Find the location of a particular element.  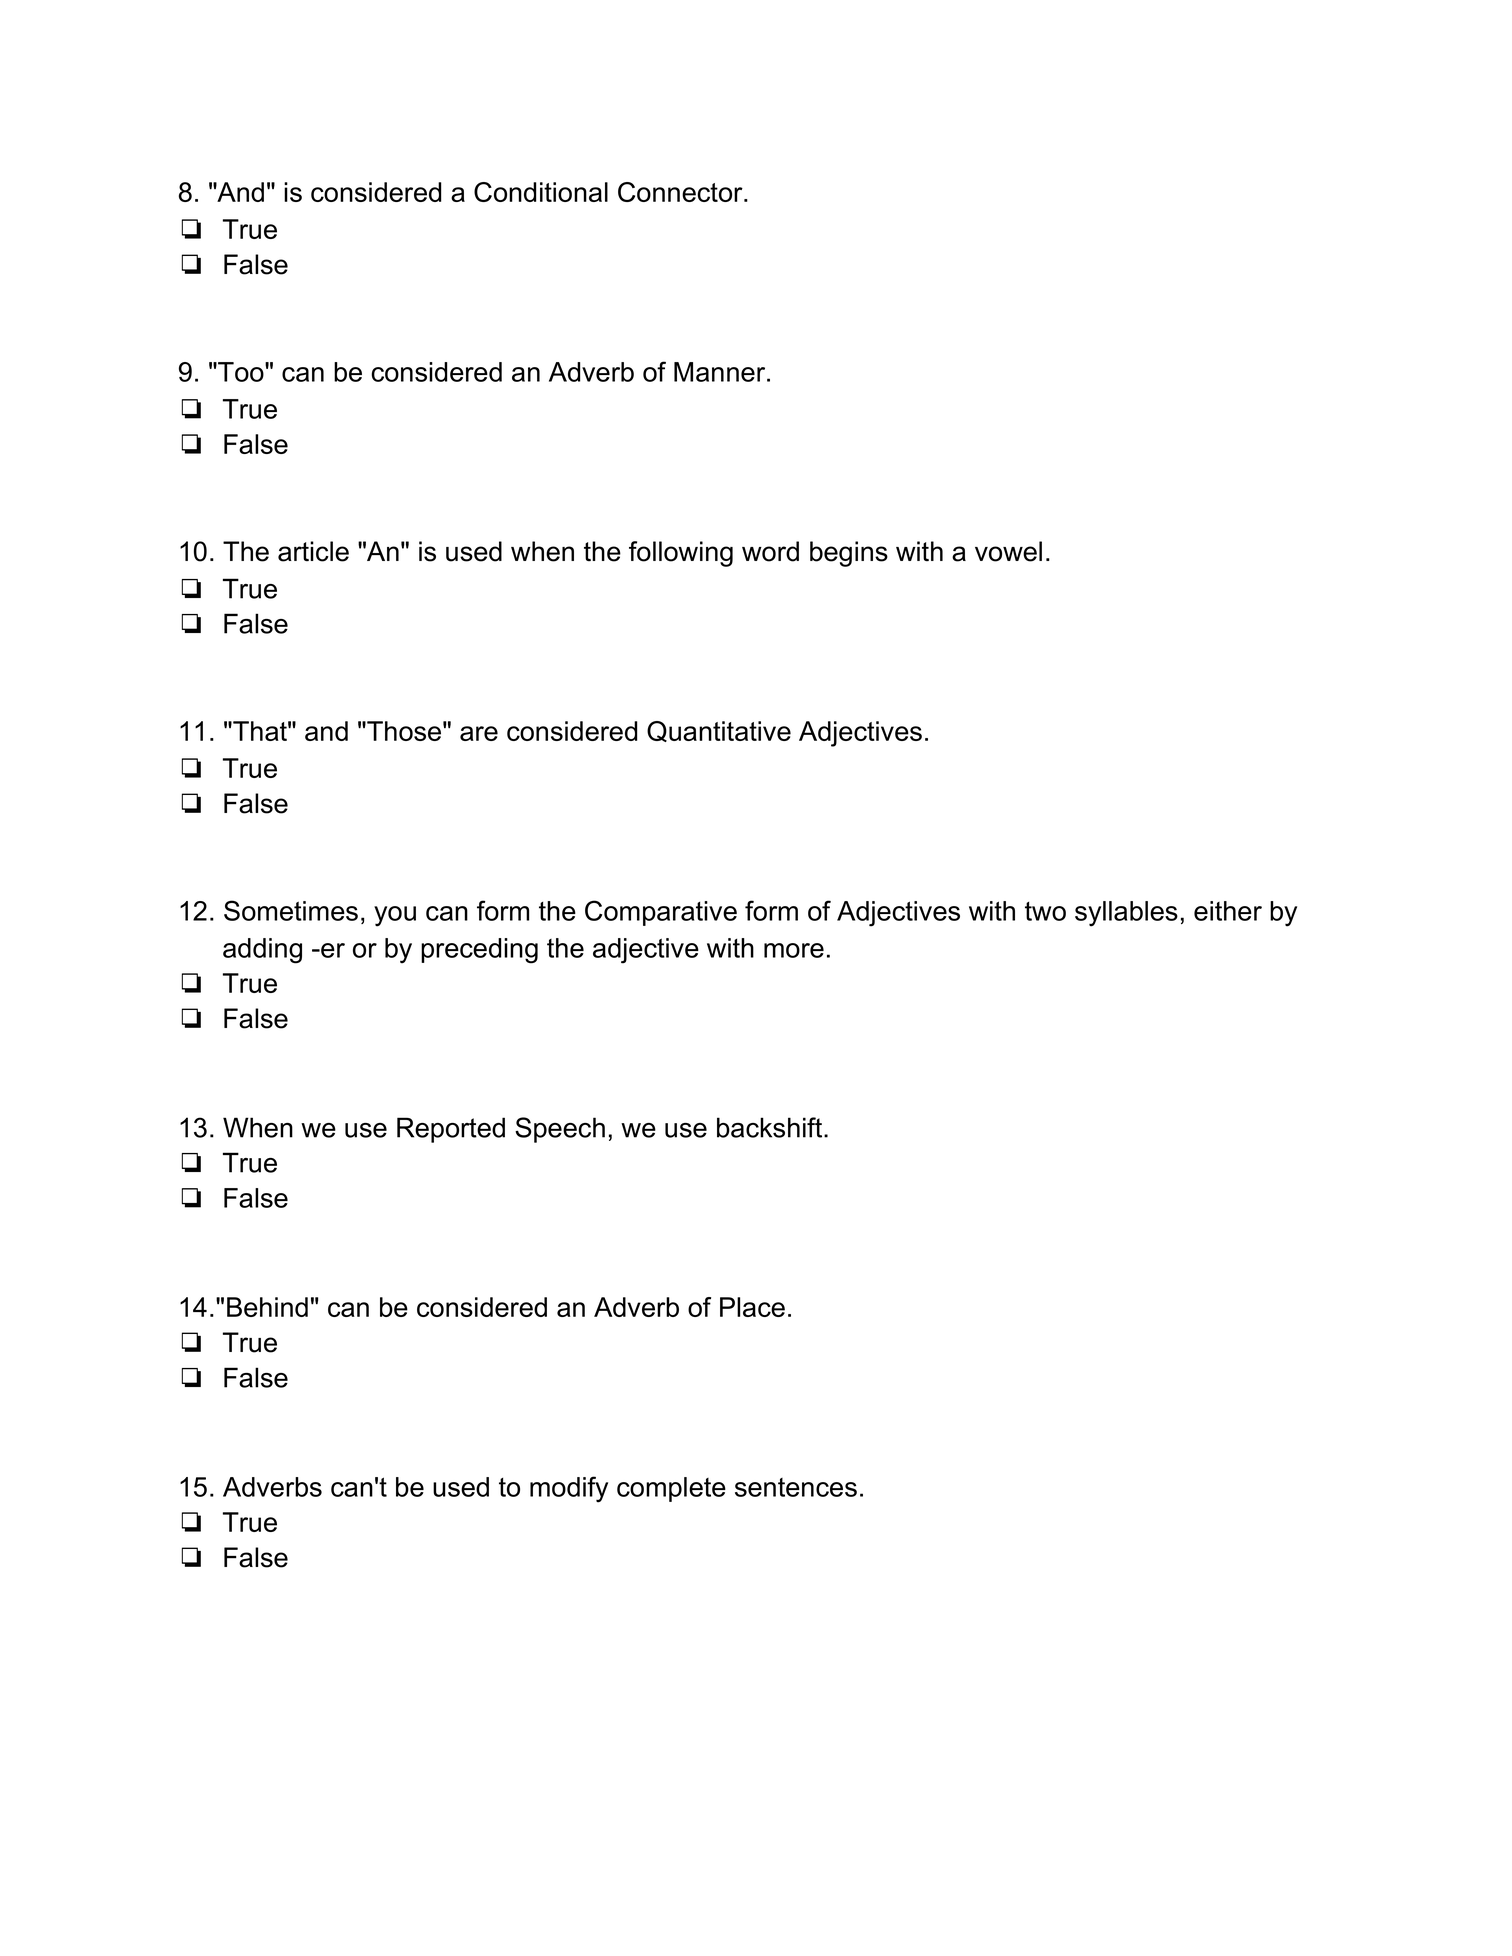

vowel is located at coordinates (1008, 551).
